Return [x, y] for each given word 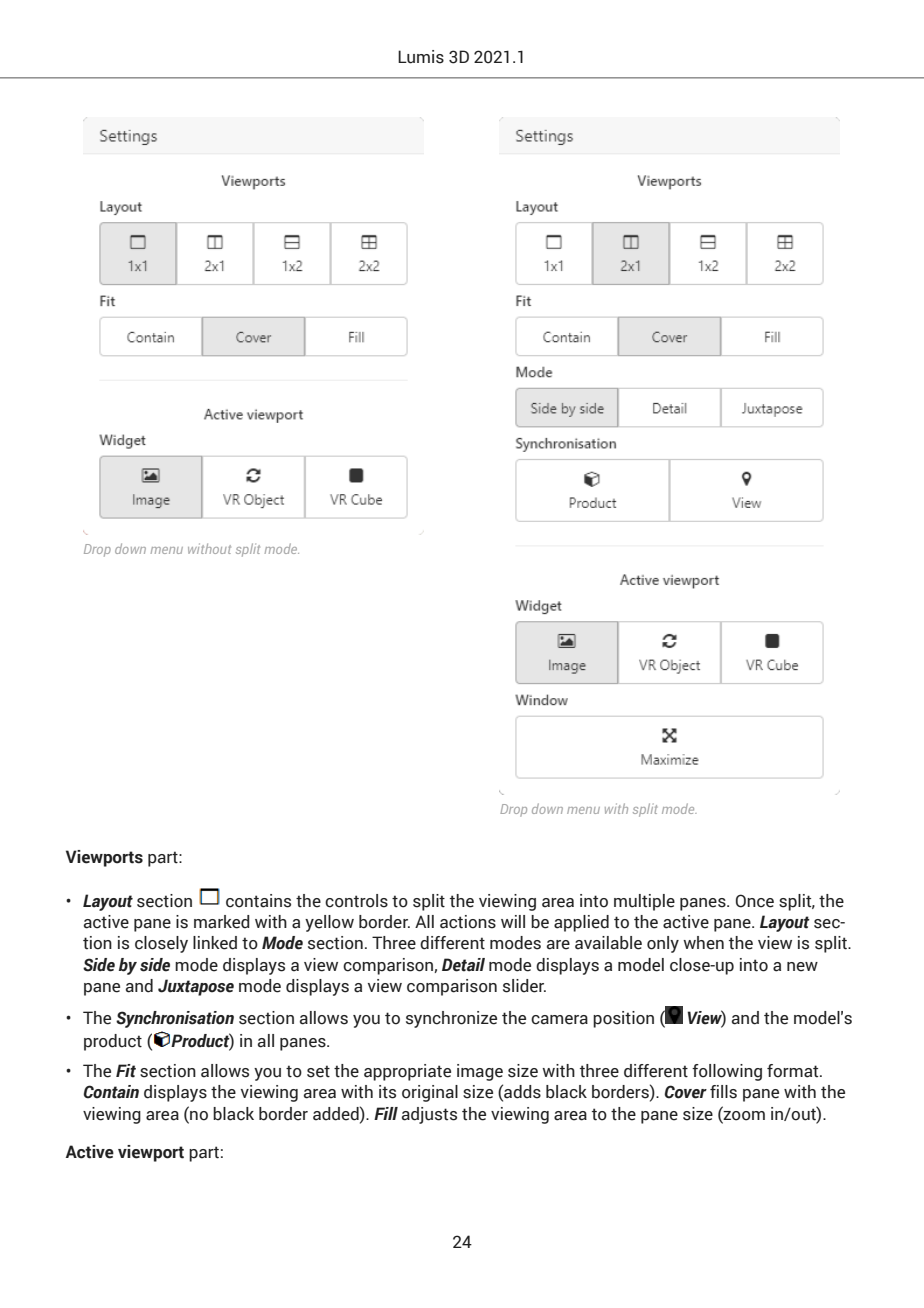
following [727, 1072]
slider [524, 986]
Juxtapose [196, 987]
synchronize [451, 1019]
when [703, 943]
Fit [126, 1071]
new [802, 967]
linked [215, 943]
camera [559, 1020]
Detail [463, 965]
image [480, 1072]
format [794, 1071]
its [387, 1092]
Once [755, 901]
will [513, 921]
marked [222, 922]
